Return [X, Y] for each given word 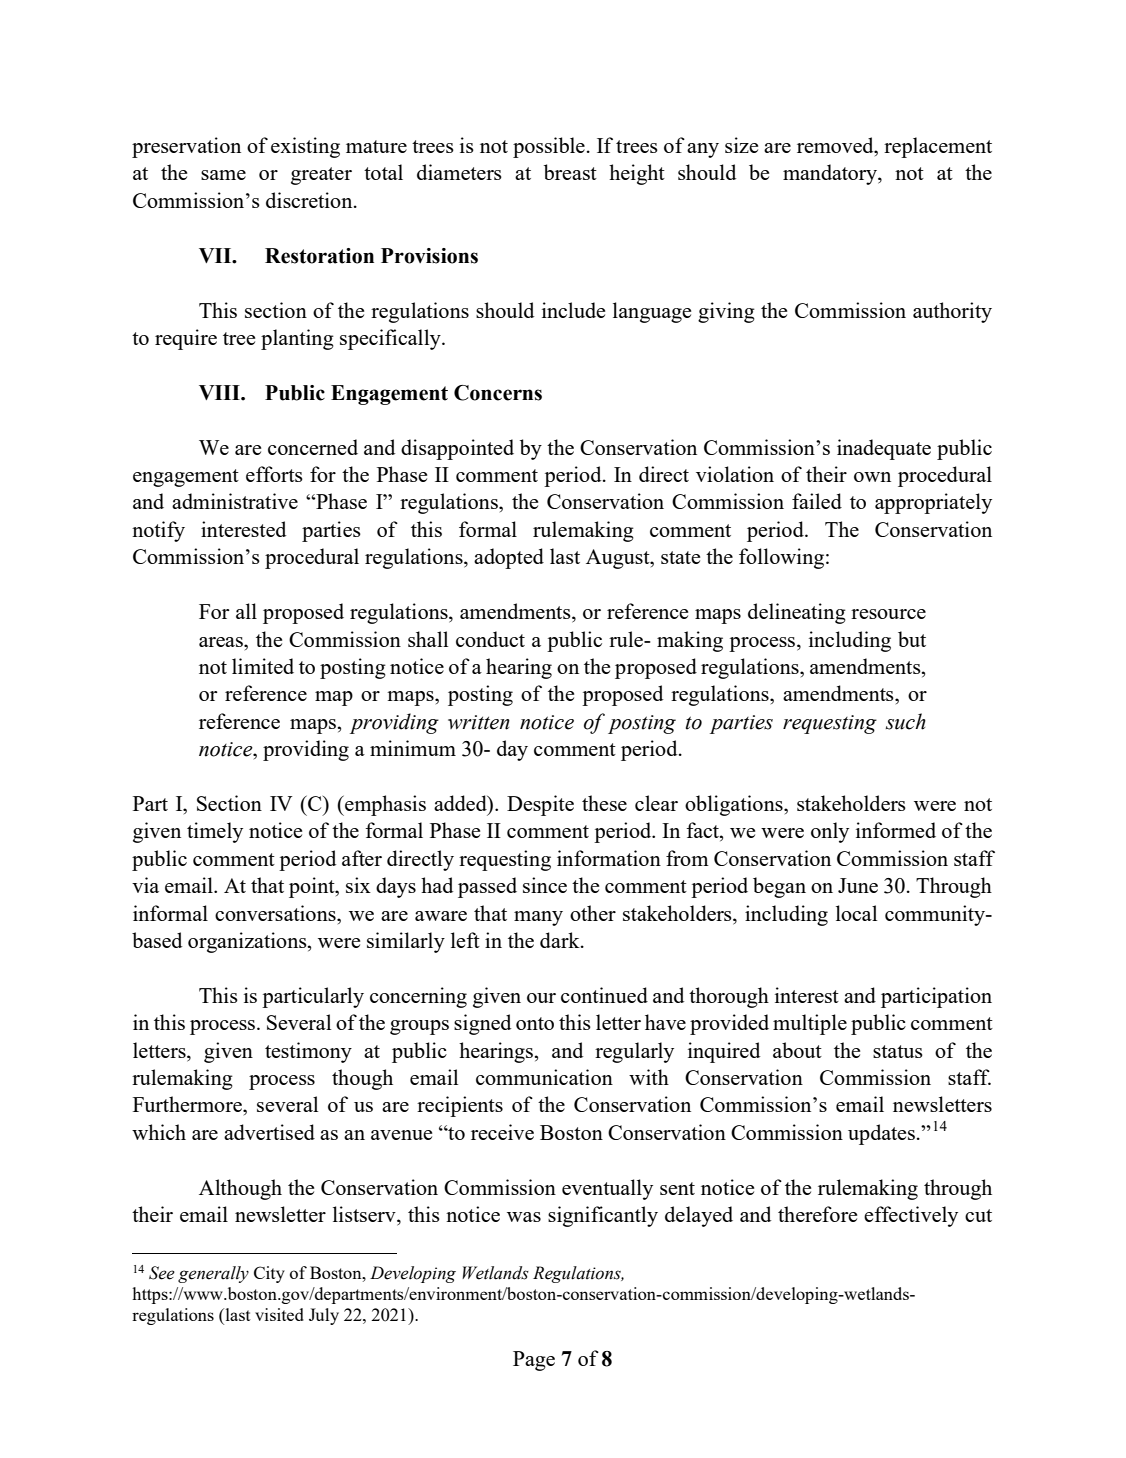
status [898, 1051]
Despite [540, 805]
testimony [308, 1052]
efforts [274, 474]
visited [279, 1314]
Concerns [498, 393]
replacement [938, 147]
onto [535, 1023]
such [906, 721]
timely [215, 832]
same [223, 175]
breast [570, 172]
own [872, 477]
